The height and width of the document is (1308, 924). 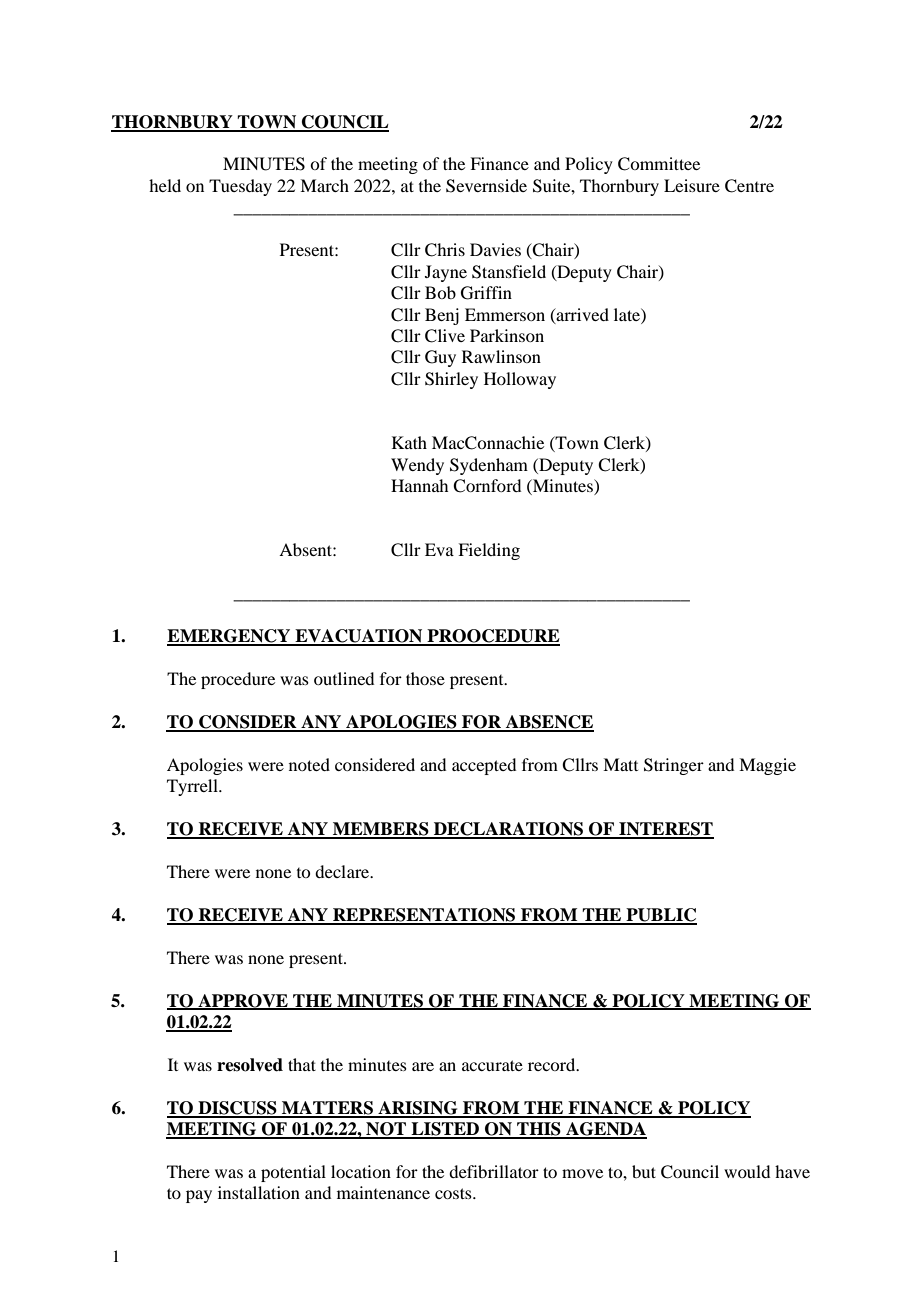 I want to click on those, so click(x=425, y=678).
